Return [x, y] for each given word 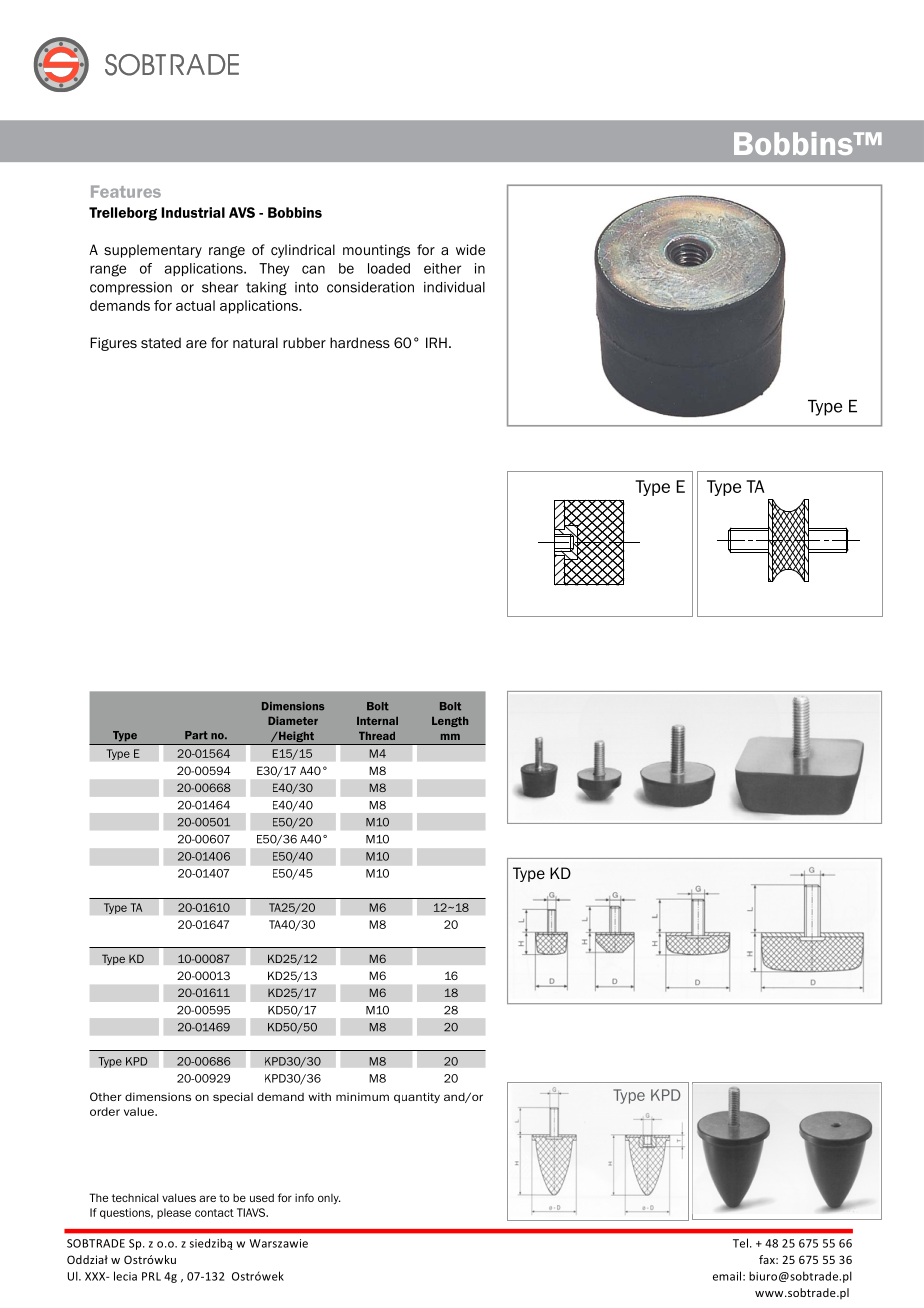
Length [450, 722]
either [442, 268]
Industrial [193, 212]
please [174, 1213]
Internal [377, 721]
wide [470, 249]
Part [196, 735]
